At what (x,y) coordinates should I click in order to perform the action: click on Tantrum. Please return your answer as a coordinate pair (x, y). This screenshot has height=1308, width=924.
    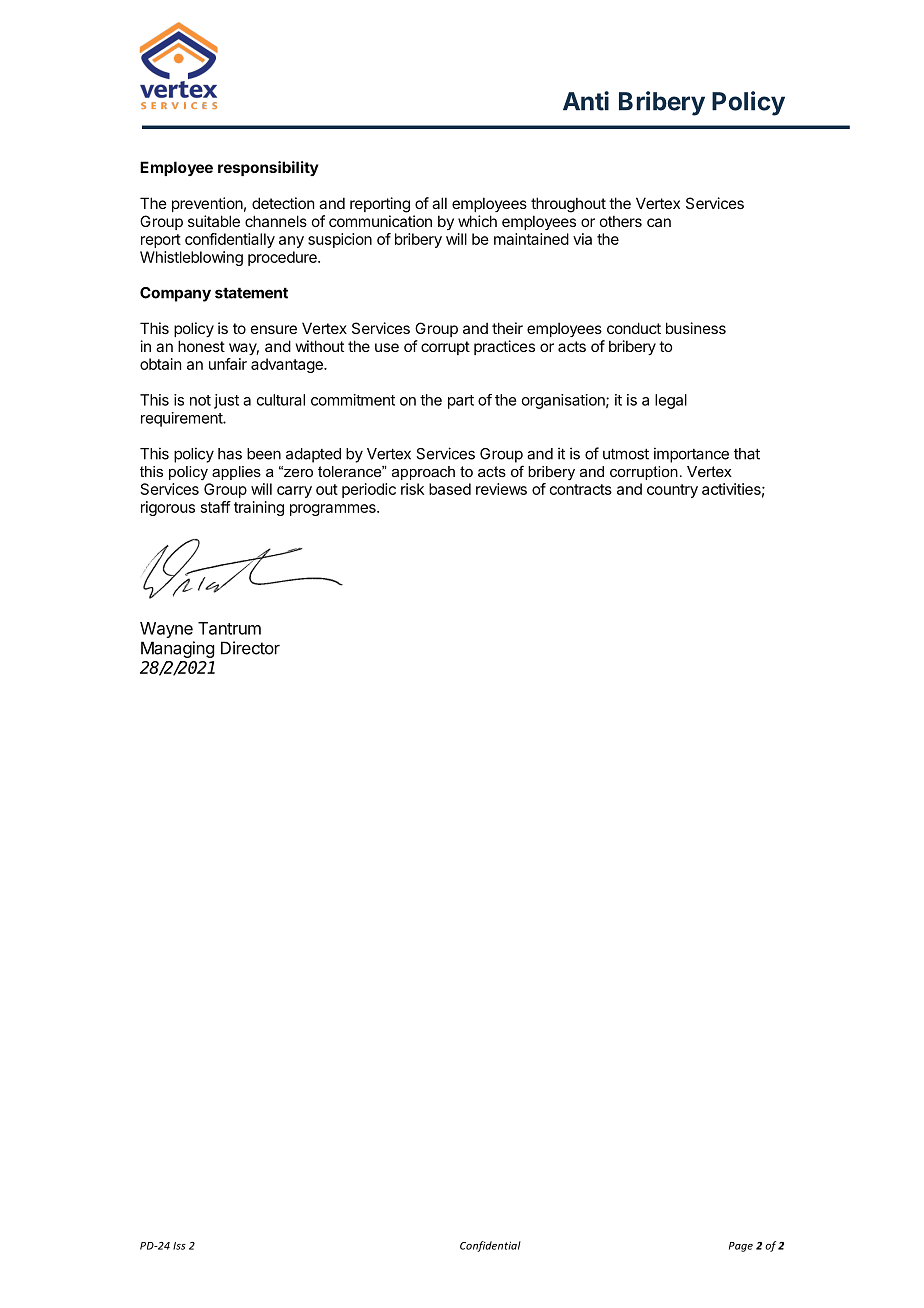
    Looking at the image, I should click on (229, 628).
